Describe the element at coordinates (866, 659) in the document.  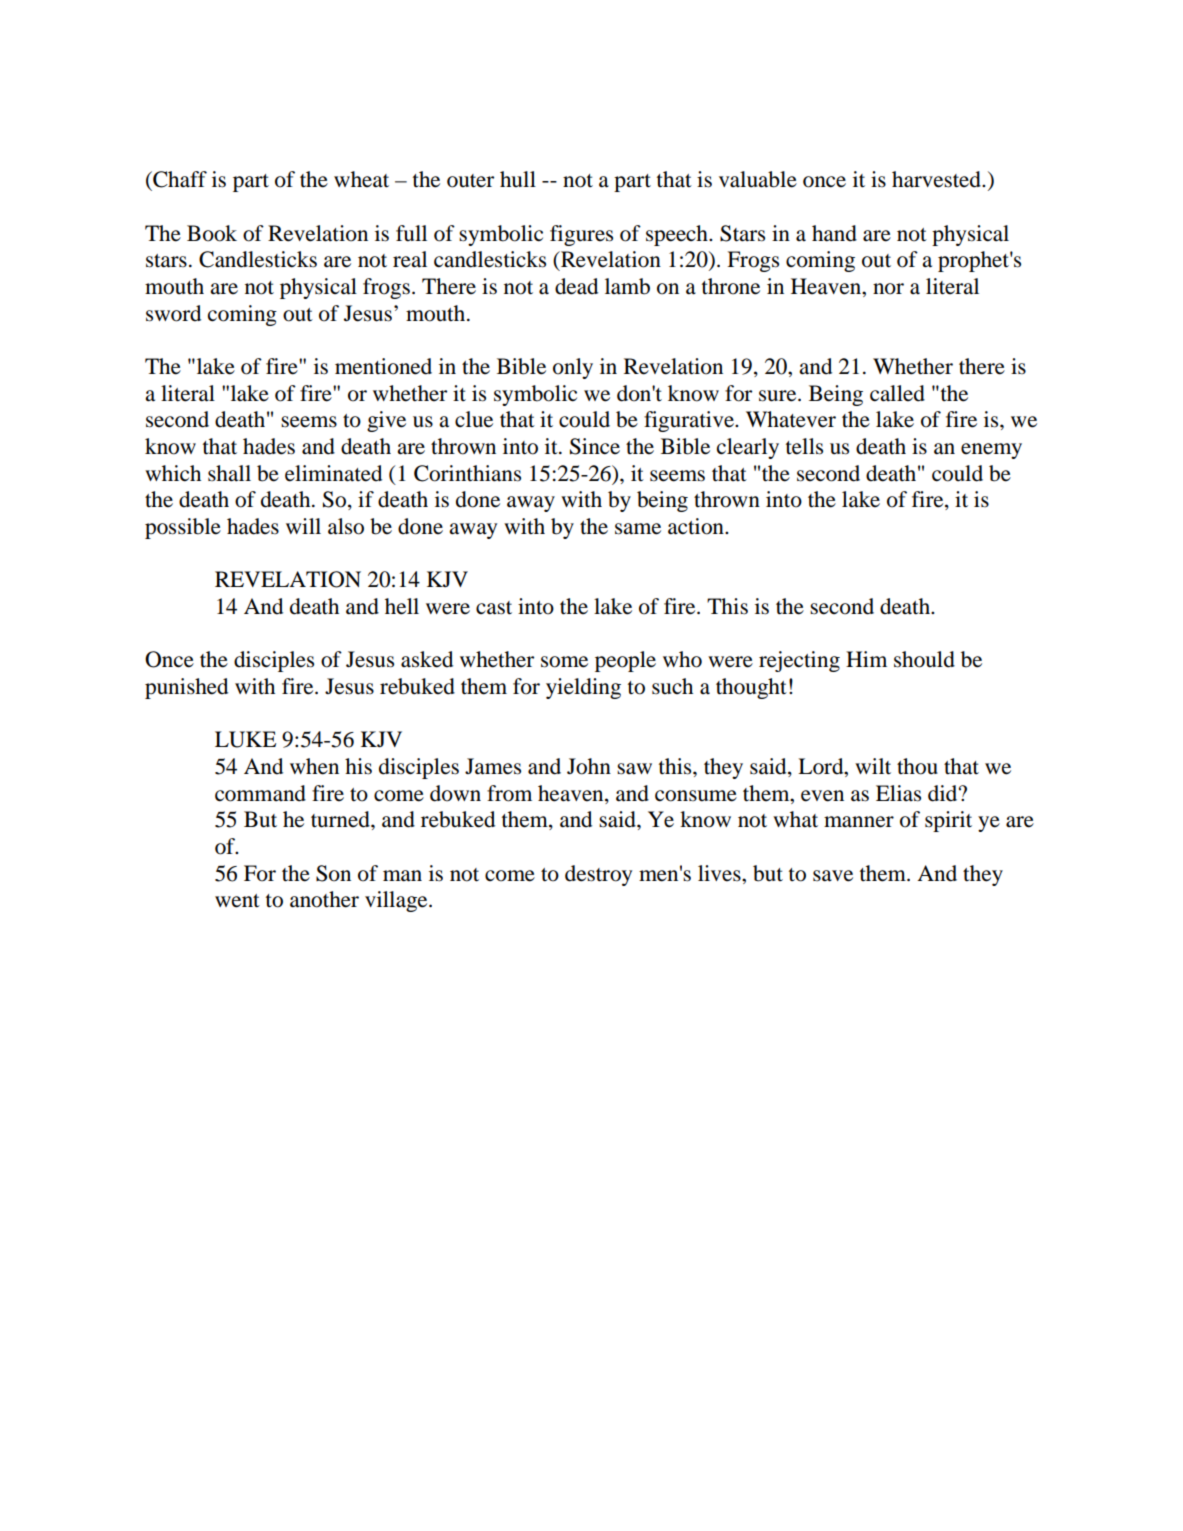
I see `Him` at that location.
